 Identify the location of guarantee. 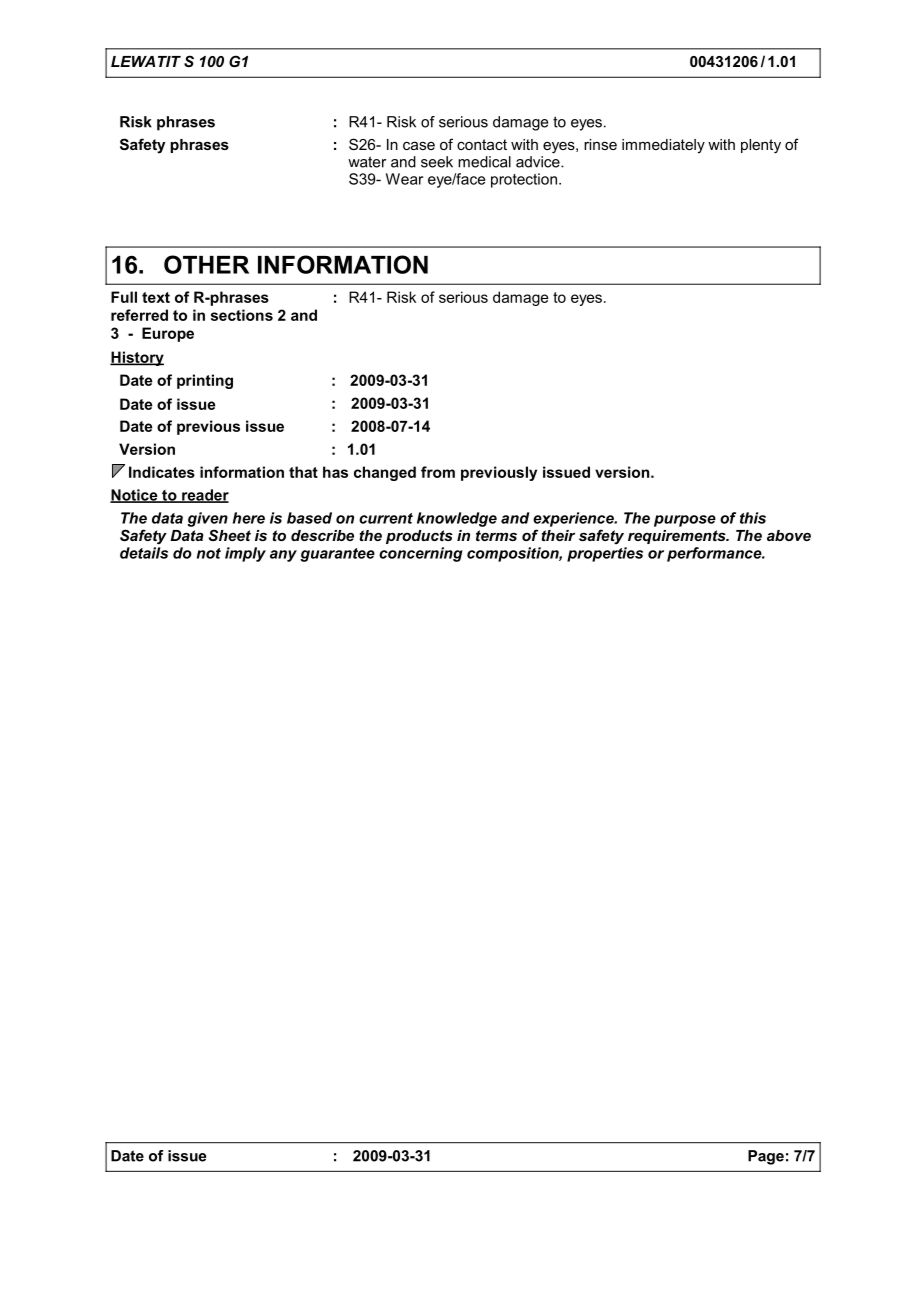
(337, 555).
